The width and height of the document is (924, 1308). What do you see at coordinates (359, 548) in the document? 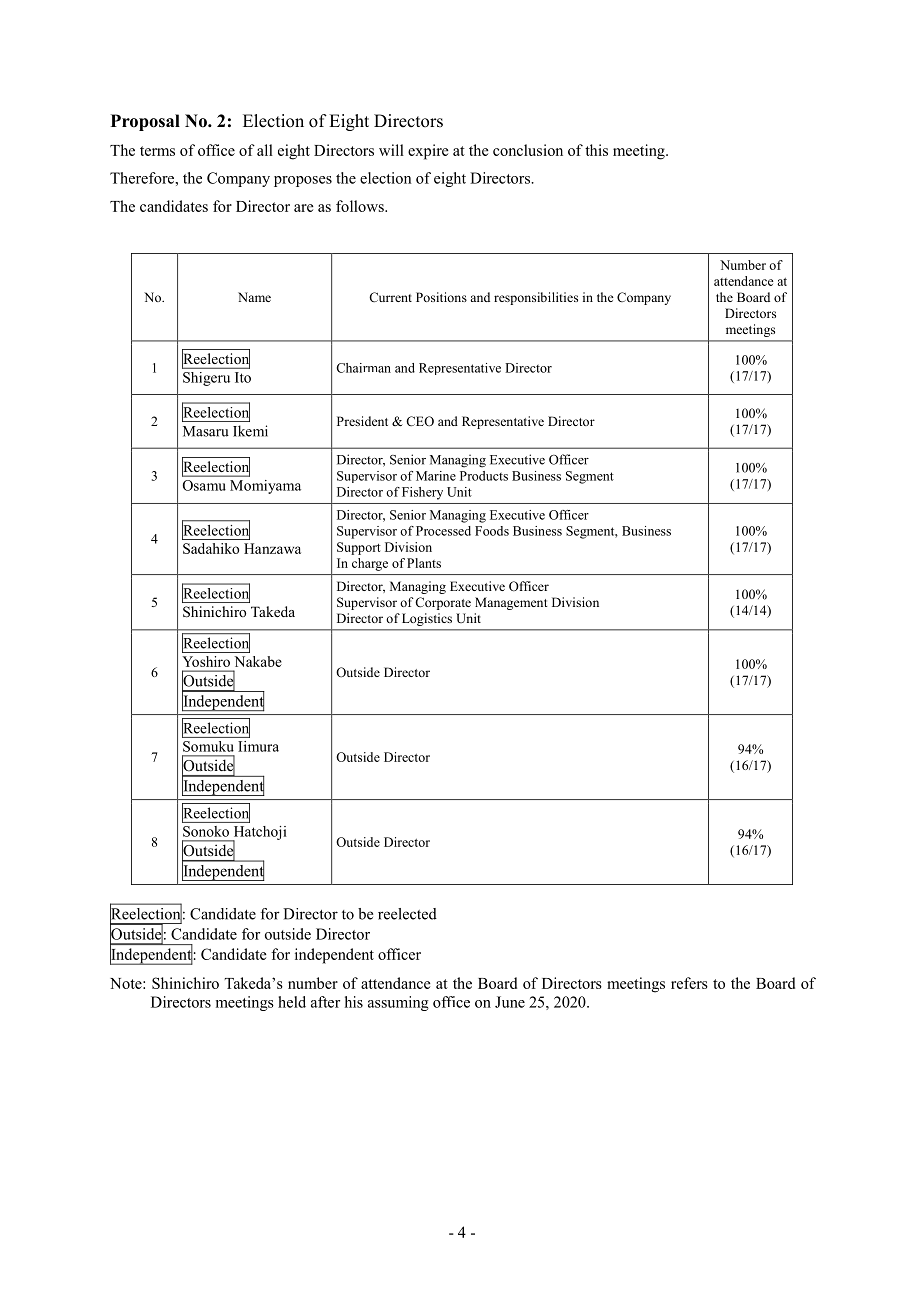
I see `Support` at bounding box center [359, 548].
